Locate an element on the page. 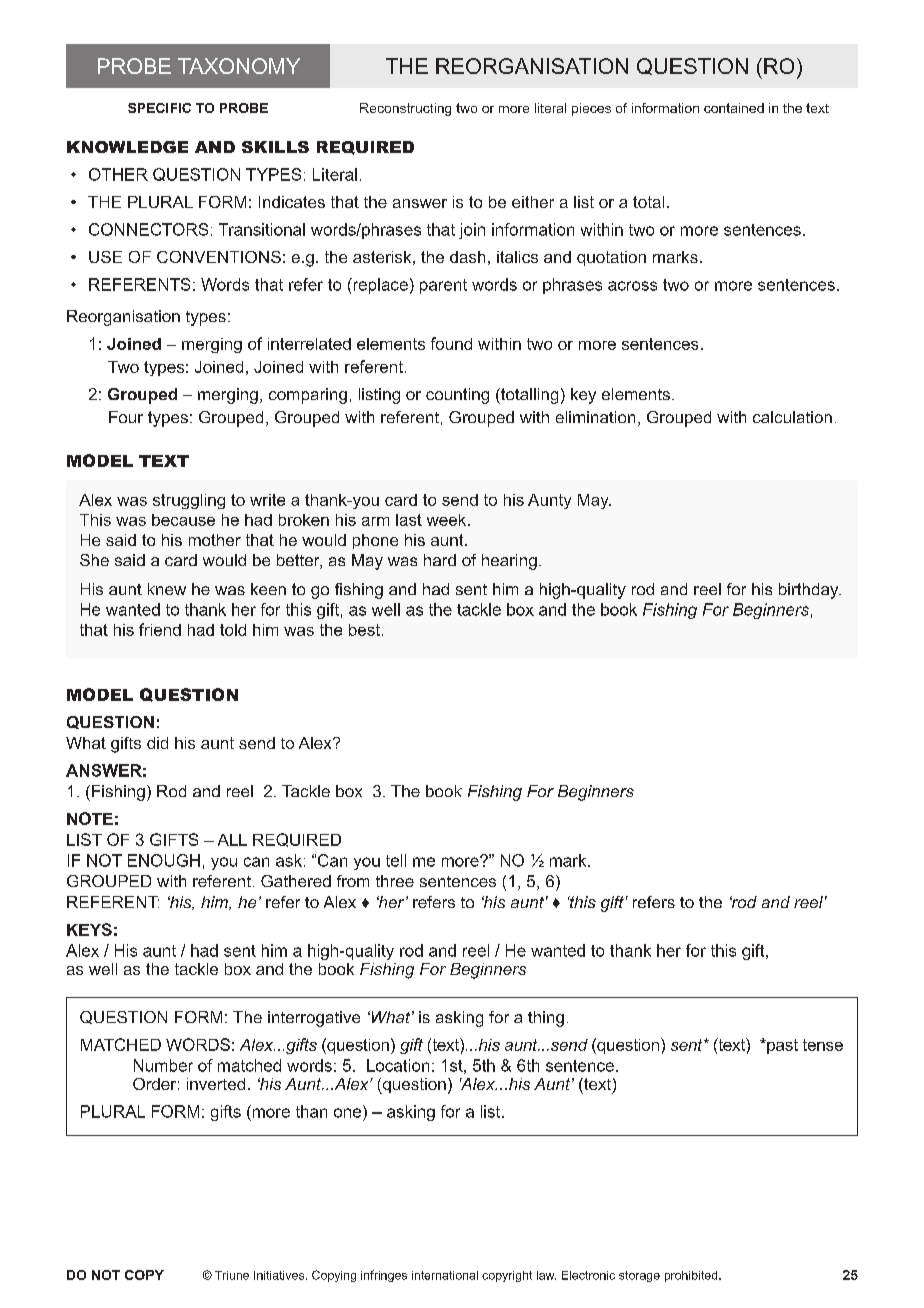 The image size is (924, 1308). friend is located at coordinates (160, 629).
